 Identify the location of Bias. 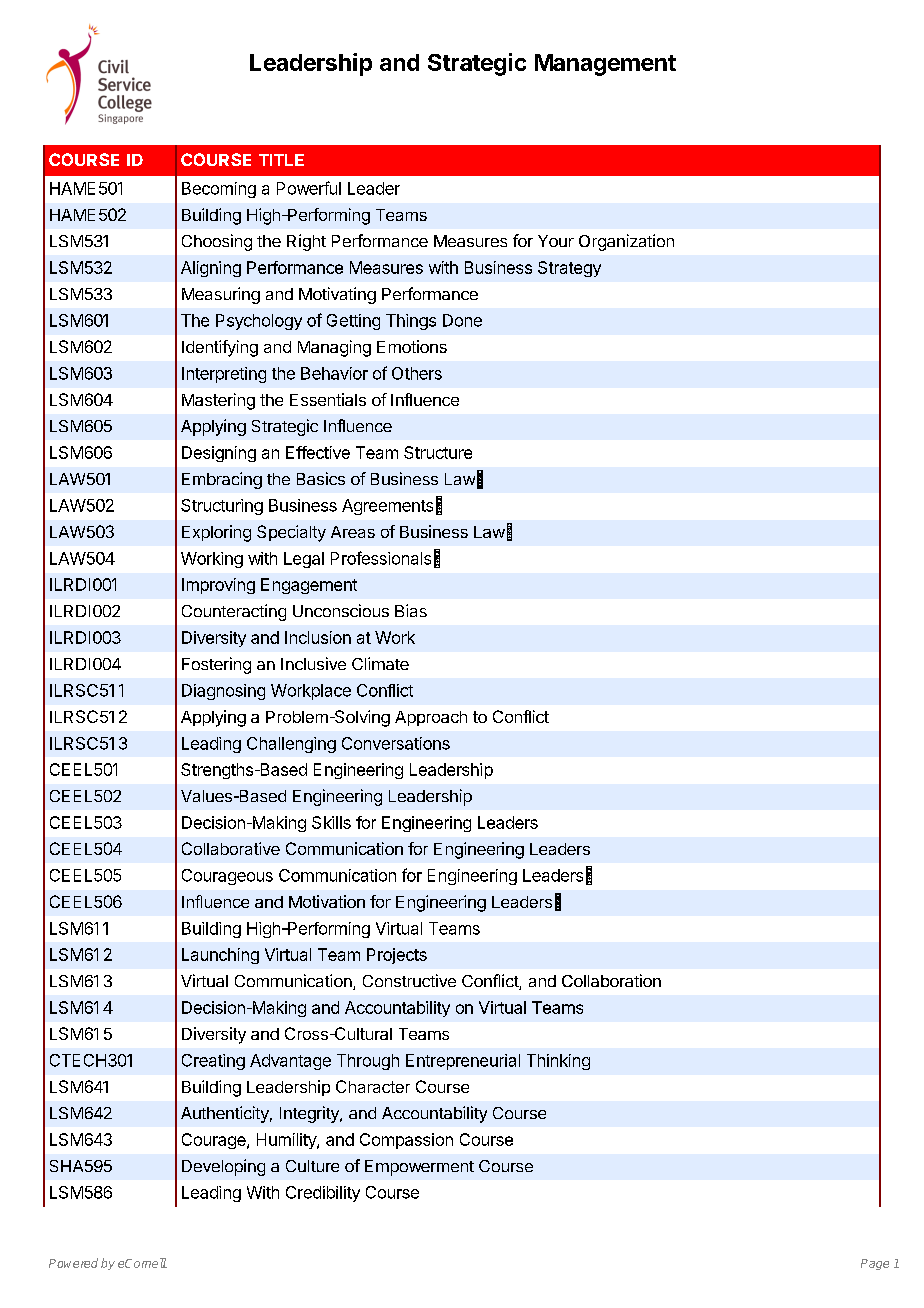
(411, 610).
